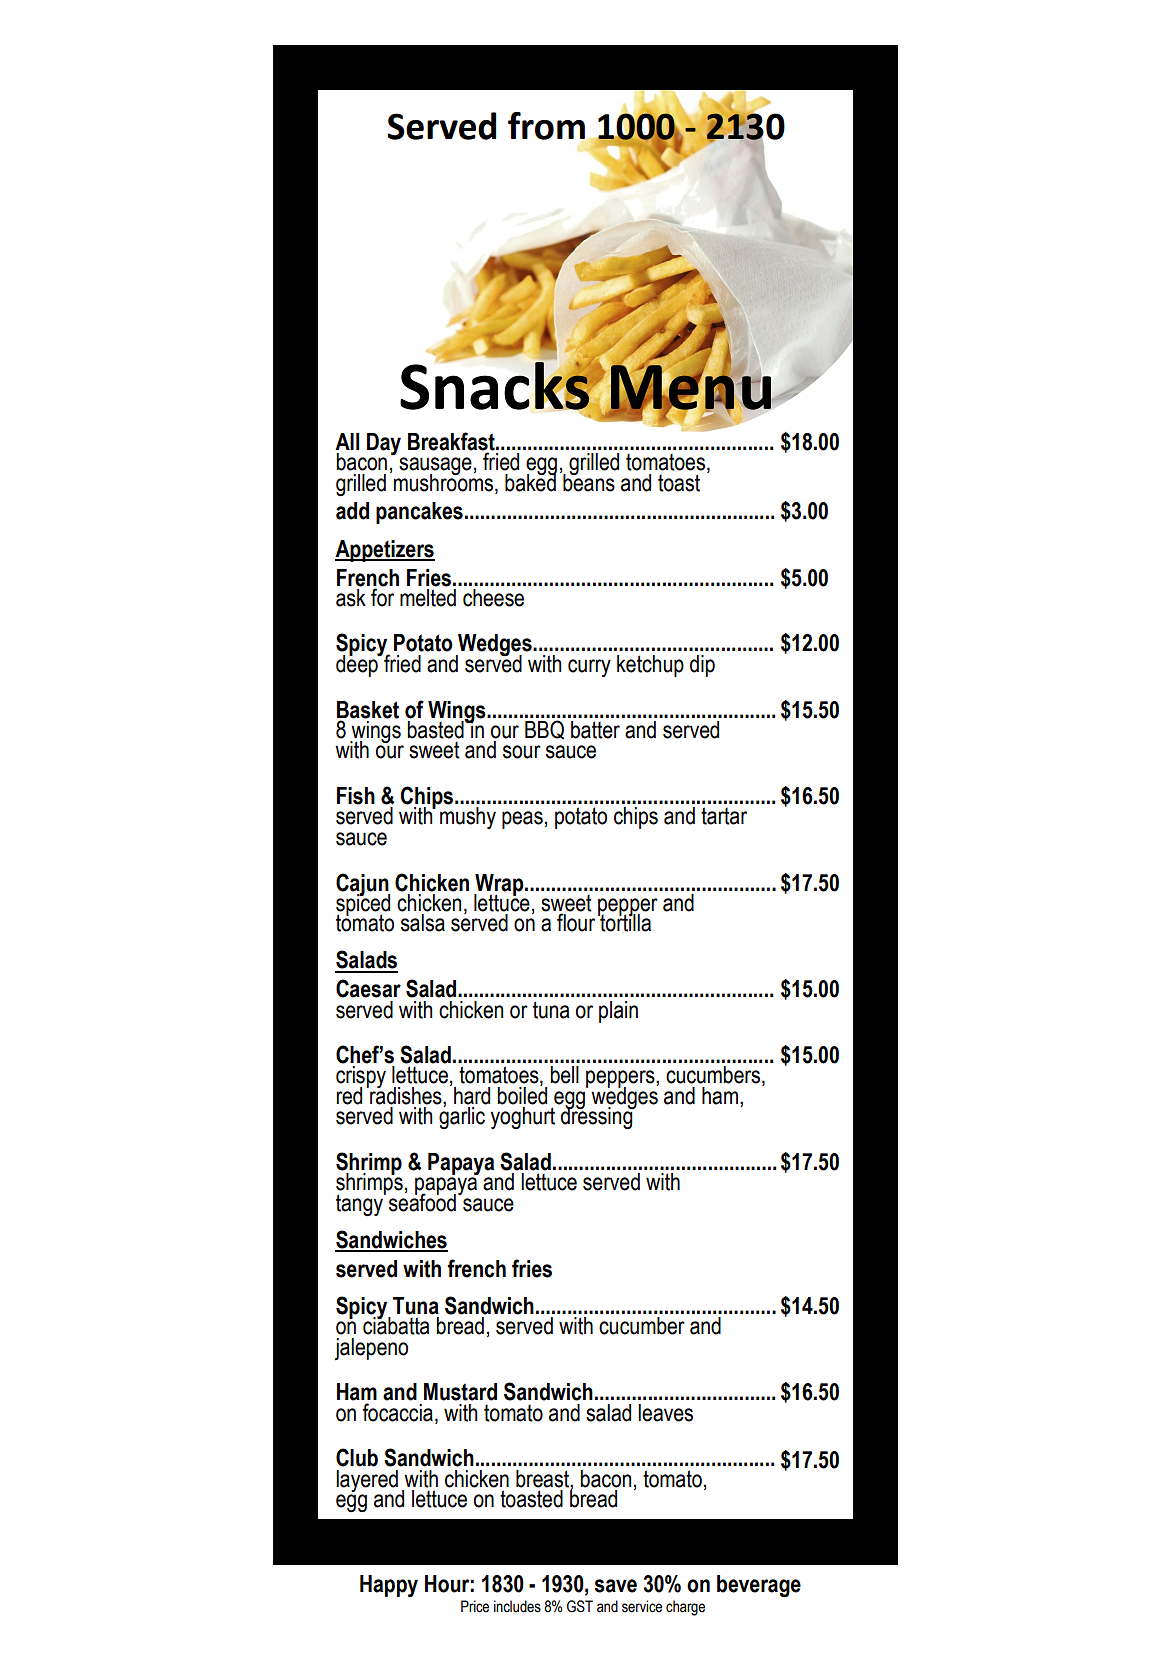  I want to click on seafood, so click(422, 1201).
